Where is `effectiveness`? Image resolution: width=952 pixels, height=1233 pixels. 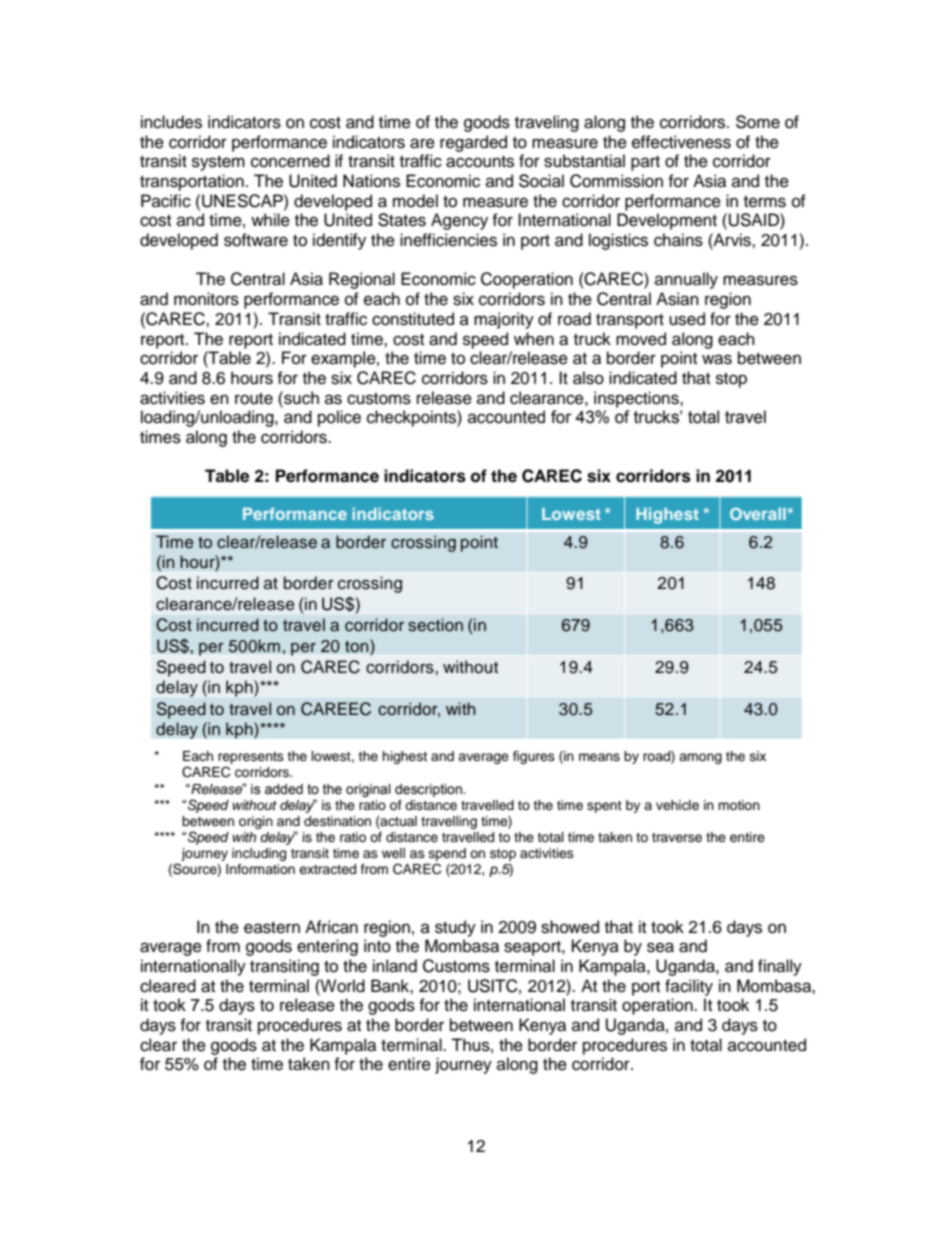 effectiveness is located at coordinates (681, 142).
